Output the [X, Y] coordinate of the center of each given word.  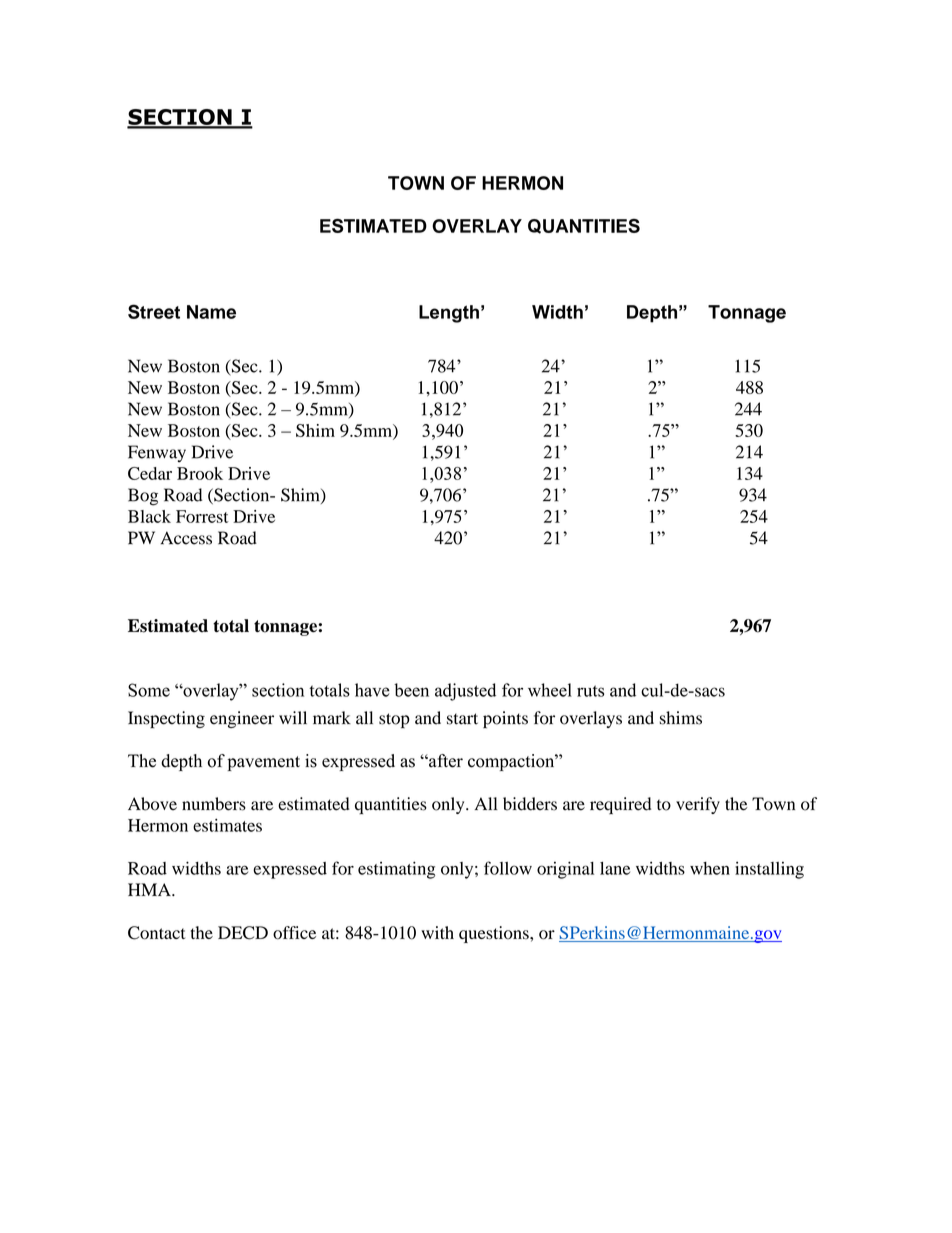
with [437, 932]
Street [154, 311]
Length [449, 314]
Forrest [202, 516]
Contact [156, 933]
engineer [242, 719]
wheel [550, 690]
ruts [590, 691]
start [462, 719]
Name [211, 312]
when [710, 868]
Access [186, 538]
